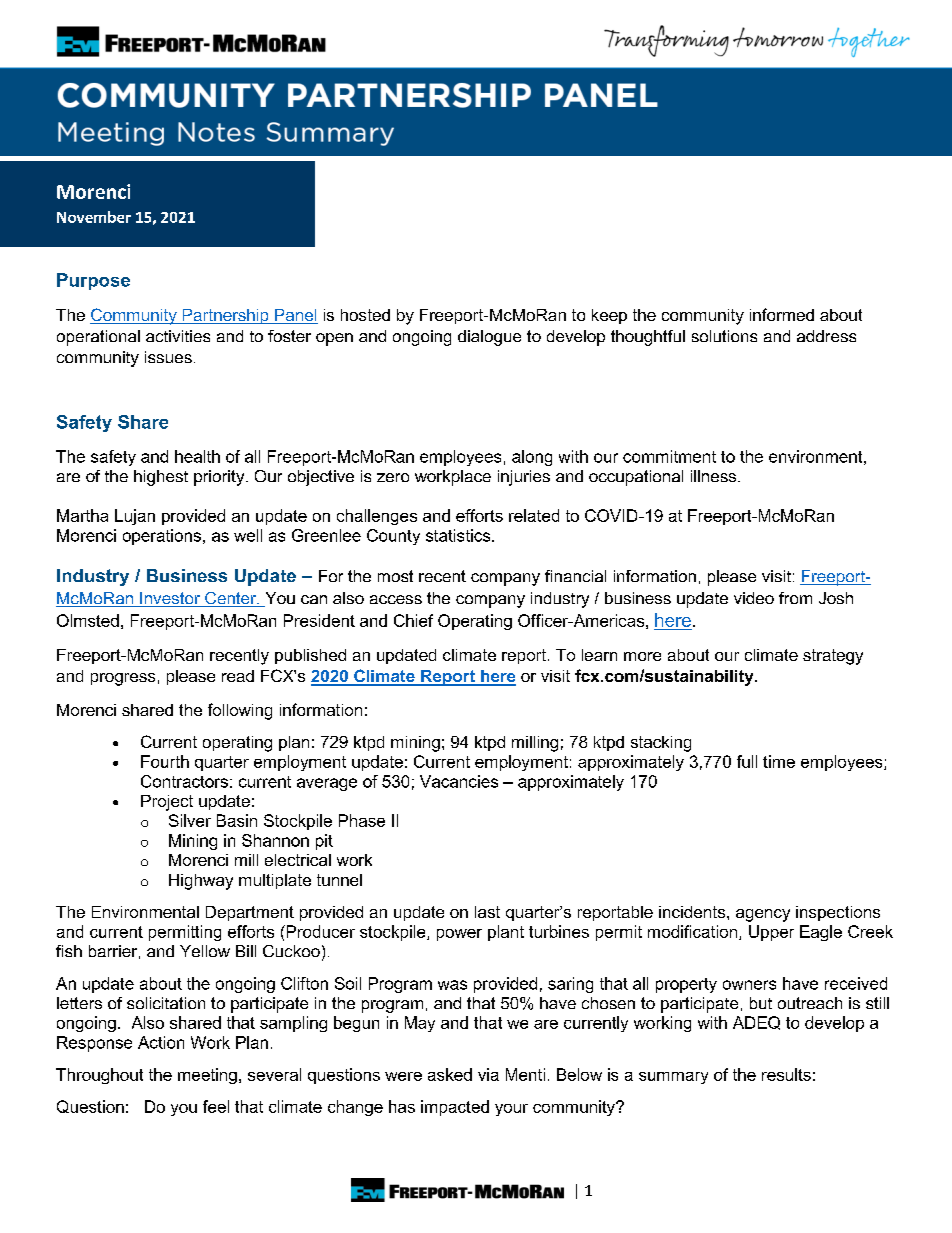  I want to click on health, so click(197, 456).
